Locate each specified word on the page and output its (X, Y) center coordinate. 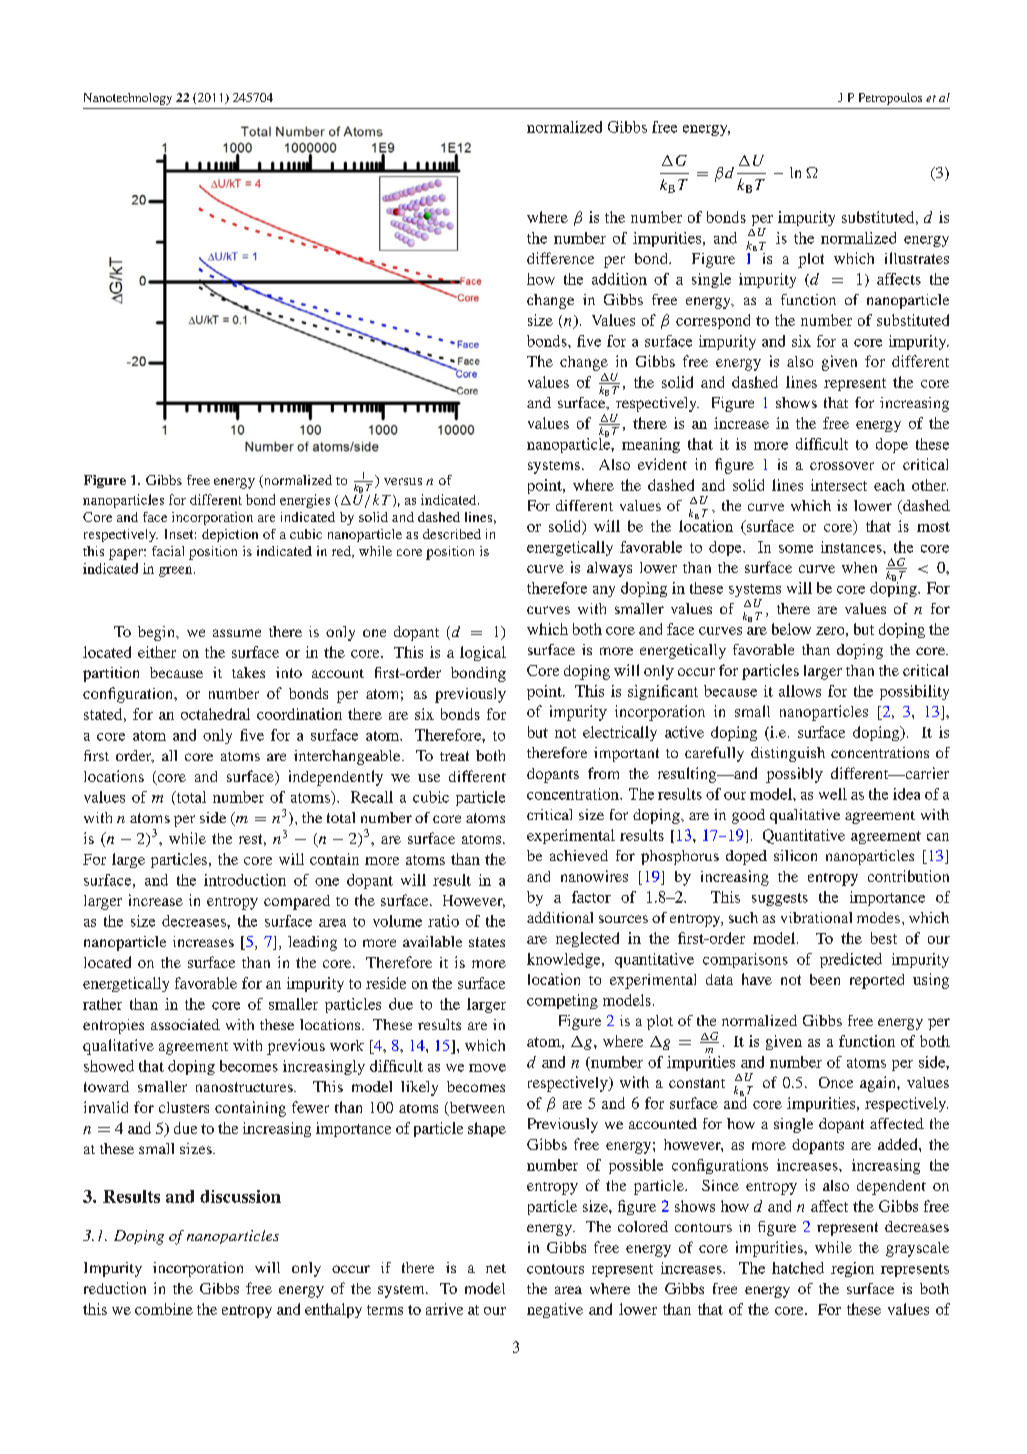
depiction (230, 535)
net (496, 1268)
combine (164, 1309)
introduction (245, 880)
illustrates (917, 258)
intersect (839, 485)
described (452, 534)
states (487, 942)
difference (560, 258)
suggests (780, 899)
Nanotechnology (128, 99)
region (852, 1269)
